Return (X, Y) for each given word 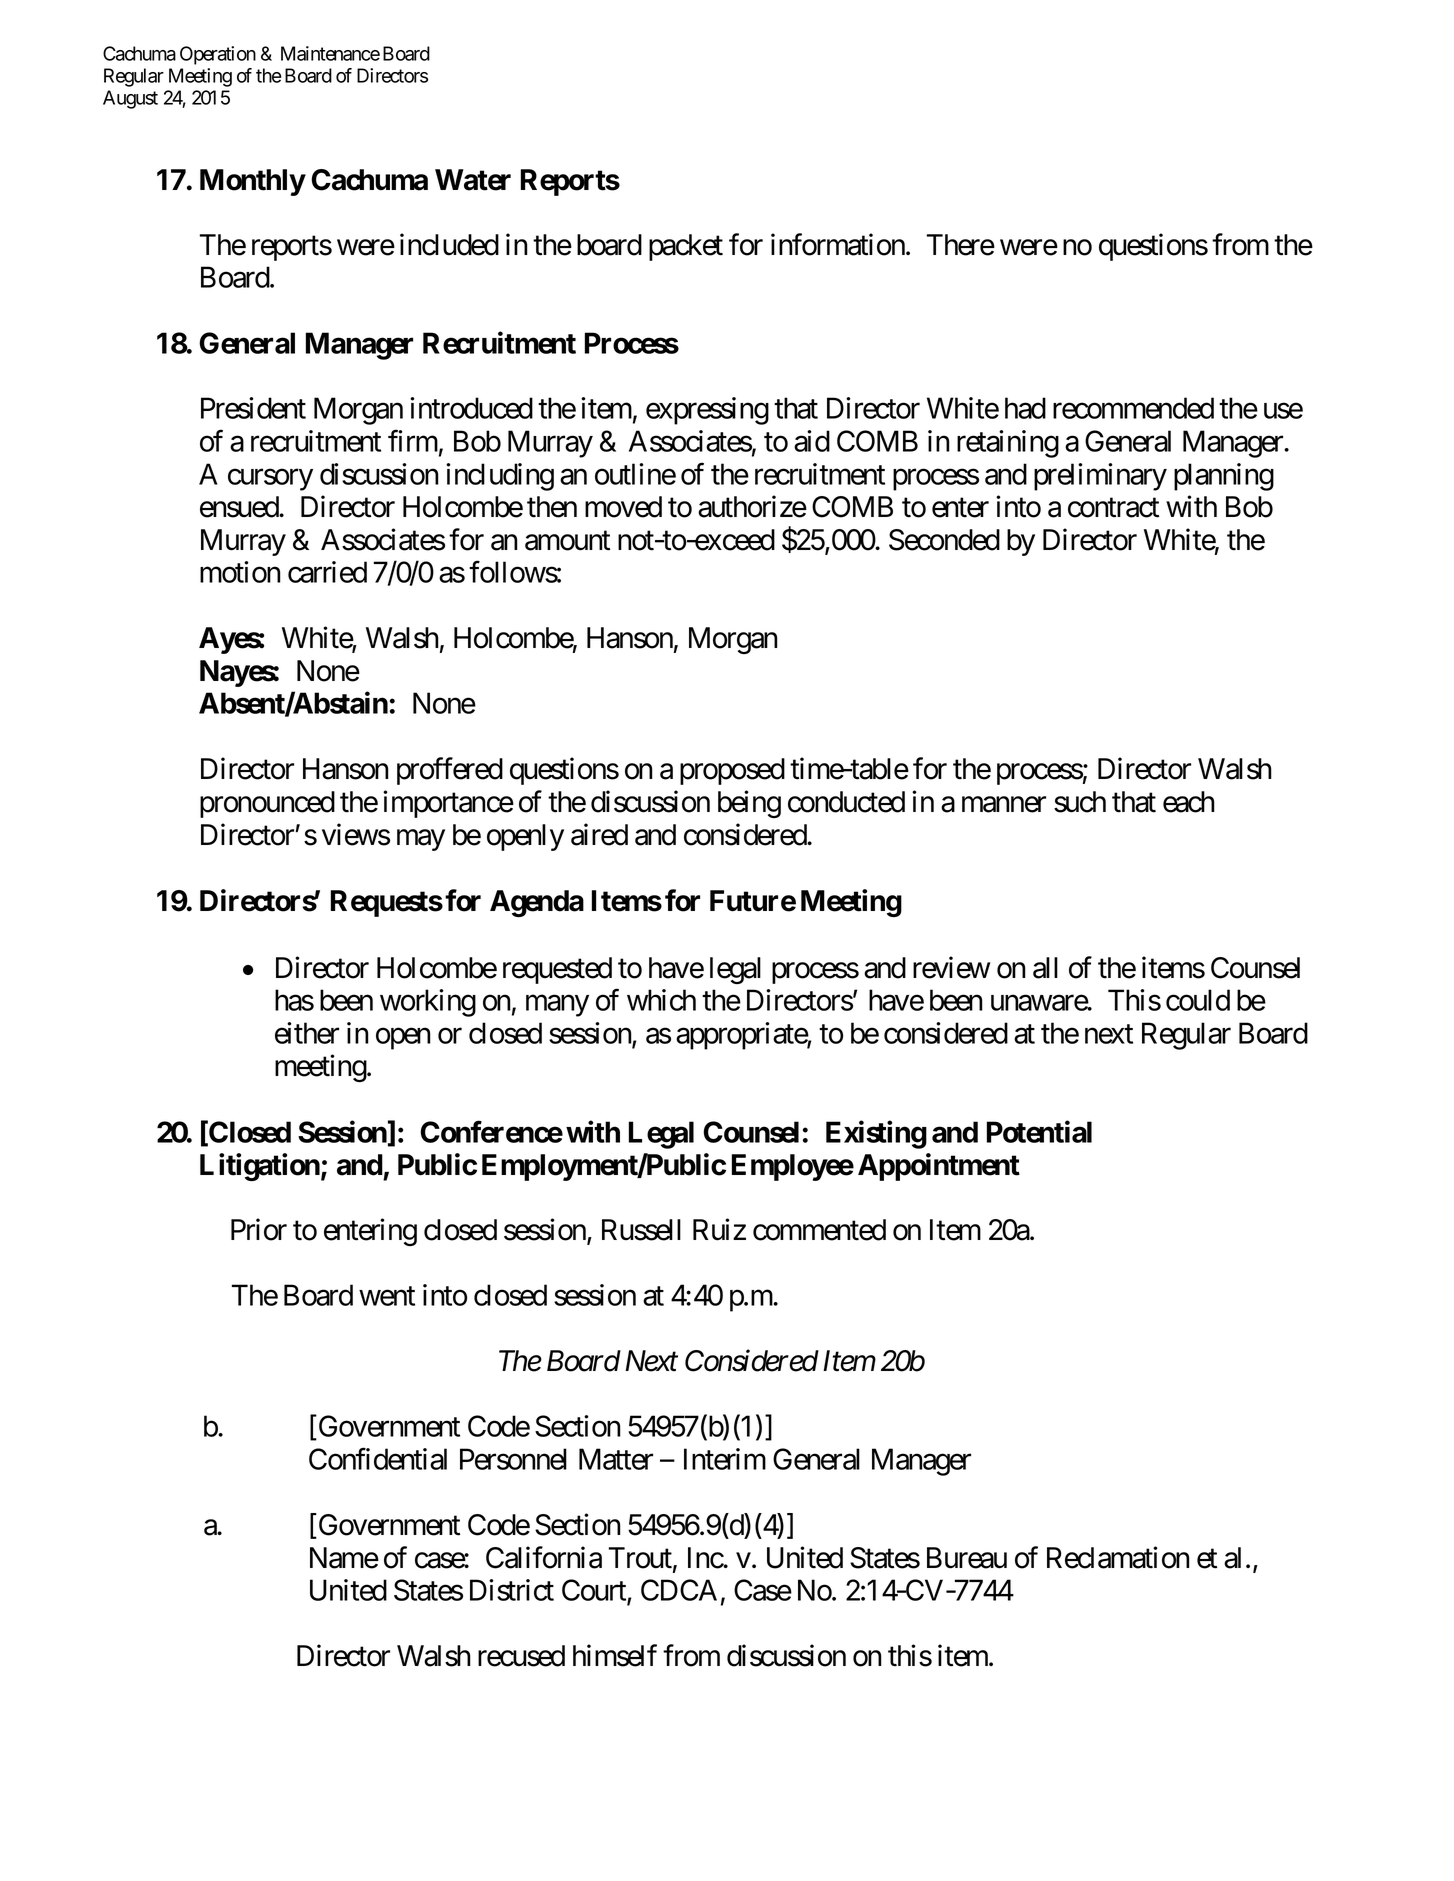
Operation (218, 55)
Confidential (378, 1459)
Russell (641, 1230)
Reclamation (1118, 1557)
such (1080, 802)
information (838, 244)
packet (686, 247)
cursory (270, 480)
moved (623, 507)
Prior (259, 1229)
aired (599, 834)
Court (595, 1591)
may (421, 840)
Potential (1039, 1131)
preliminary (1100, 477)
